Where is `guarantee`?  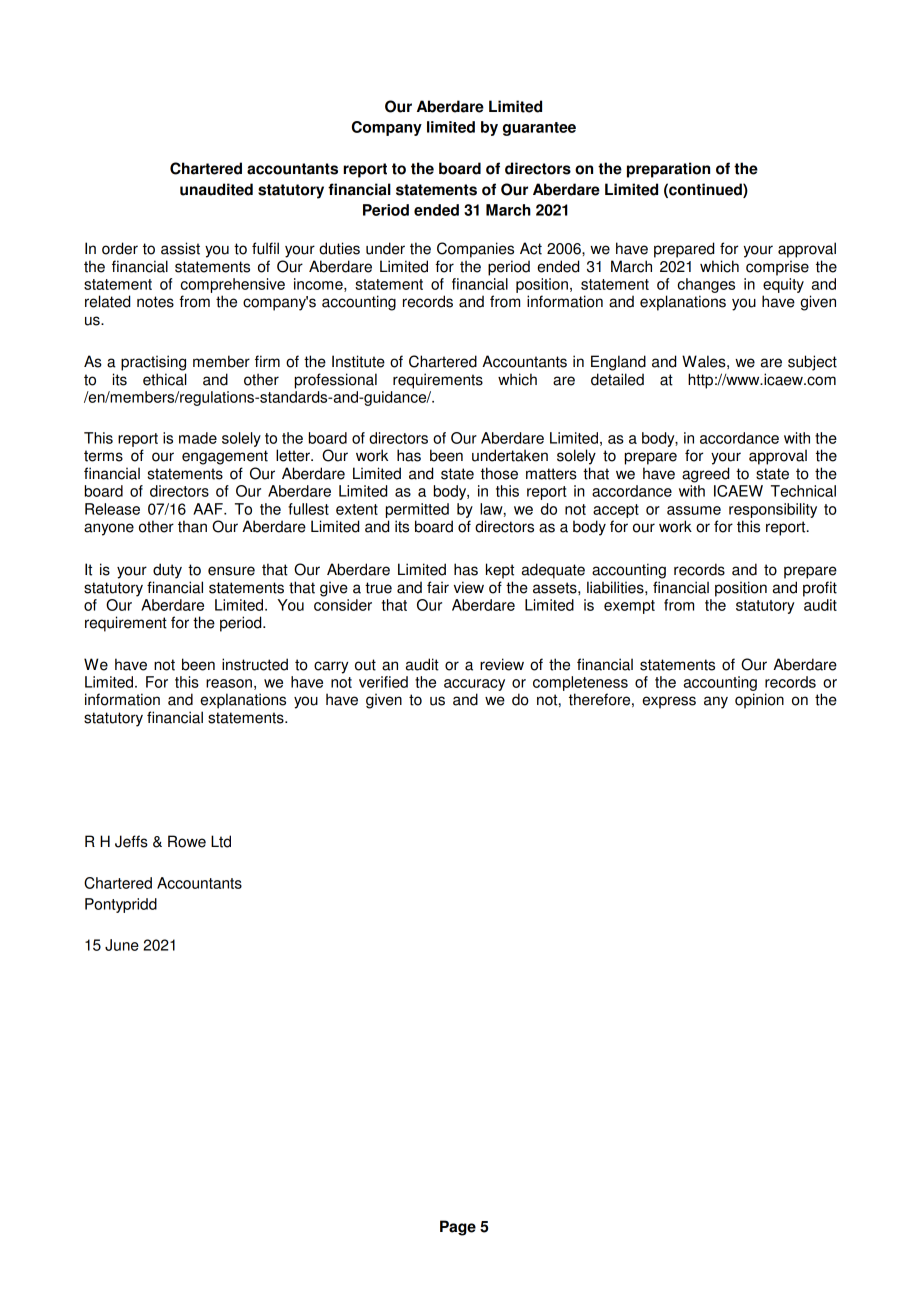 guarantee is located at coordinates (539, 129).
